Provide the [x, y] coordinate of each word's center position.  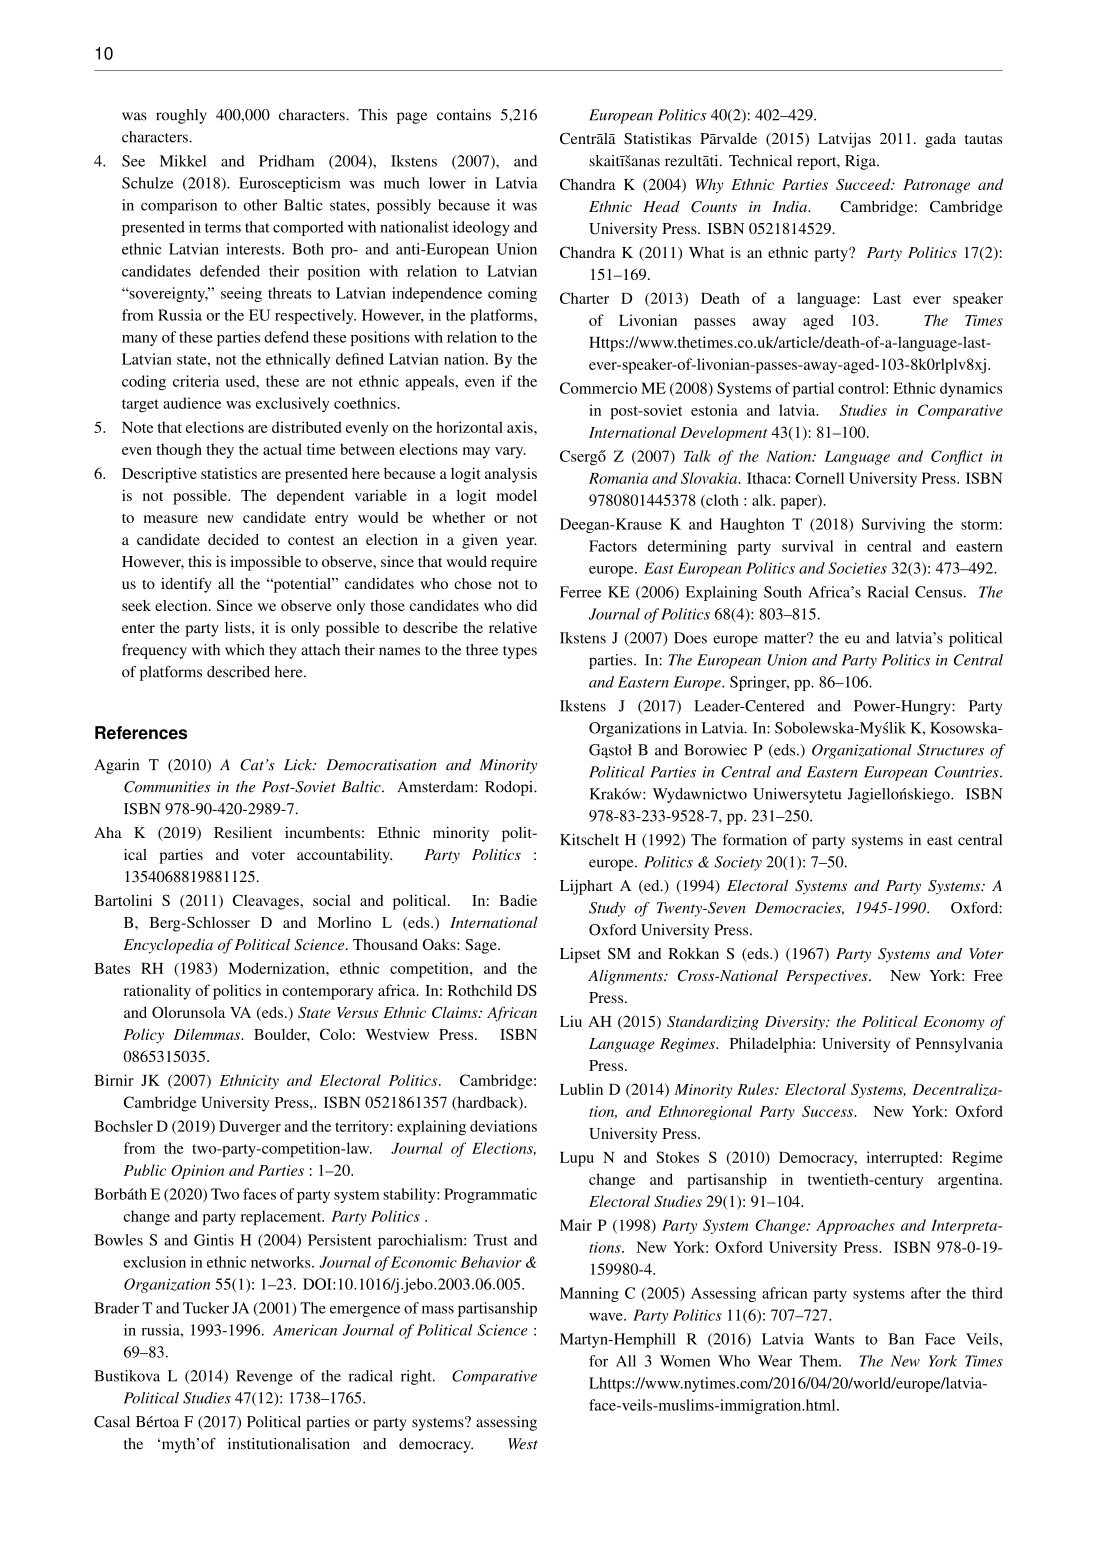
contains [464, 115]
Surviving [894, 525]
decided [233, 539]
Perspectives [828, 977]
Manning [589, 1294]
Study [607, 909]
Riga [861, 162]
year [521, 543]
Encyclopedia [168, 946]
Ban [901, 1339]
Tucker [206, 1308]
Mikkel [183, 161]
